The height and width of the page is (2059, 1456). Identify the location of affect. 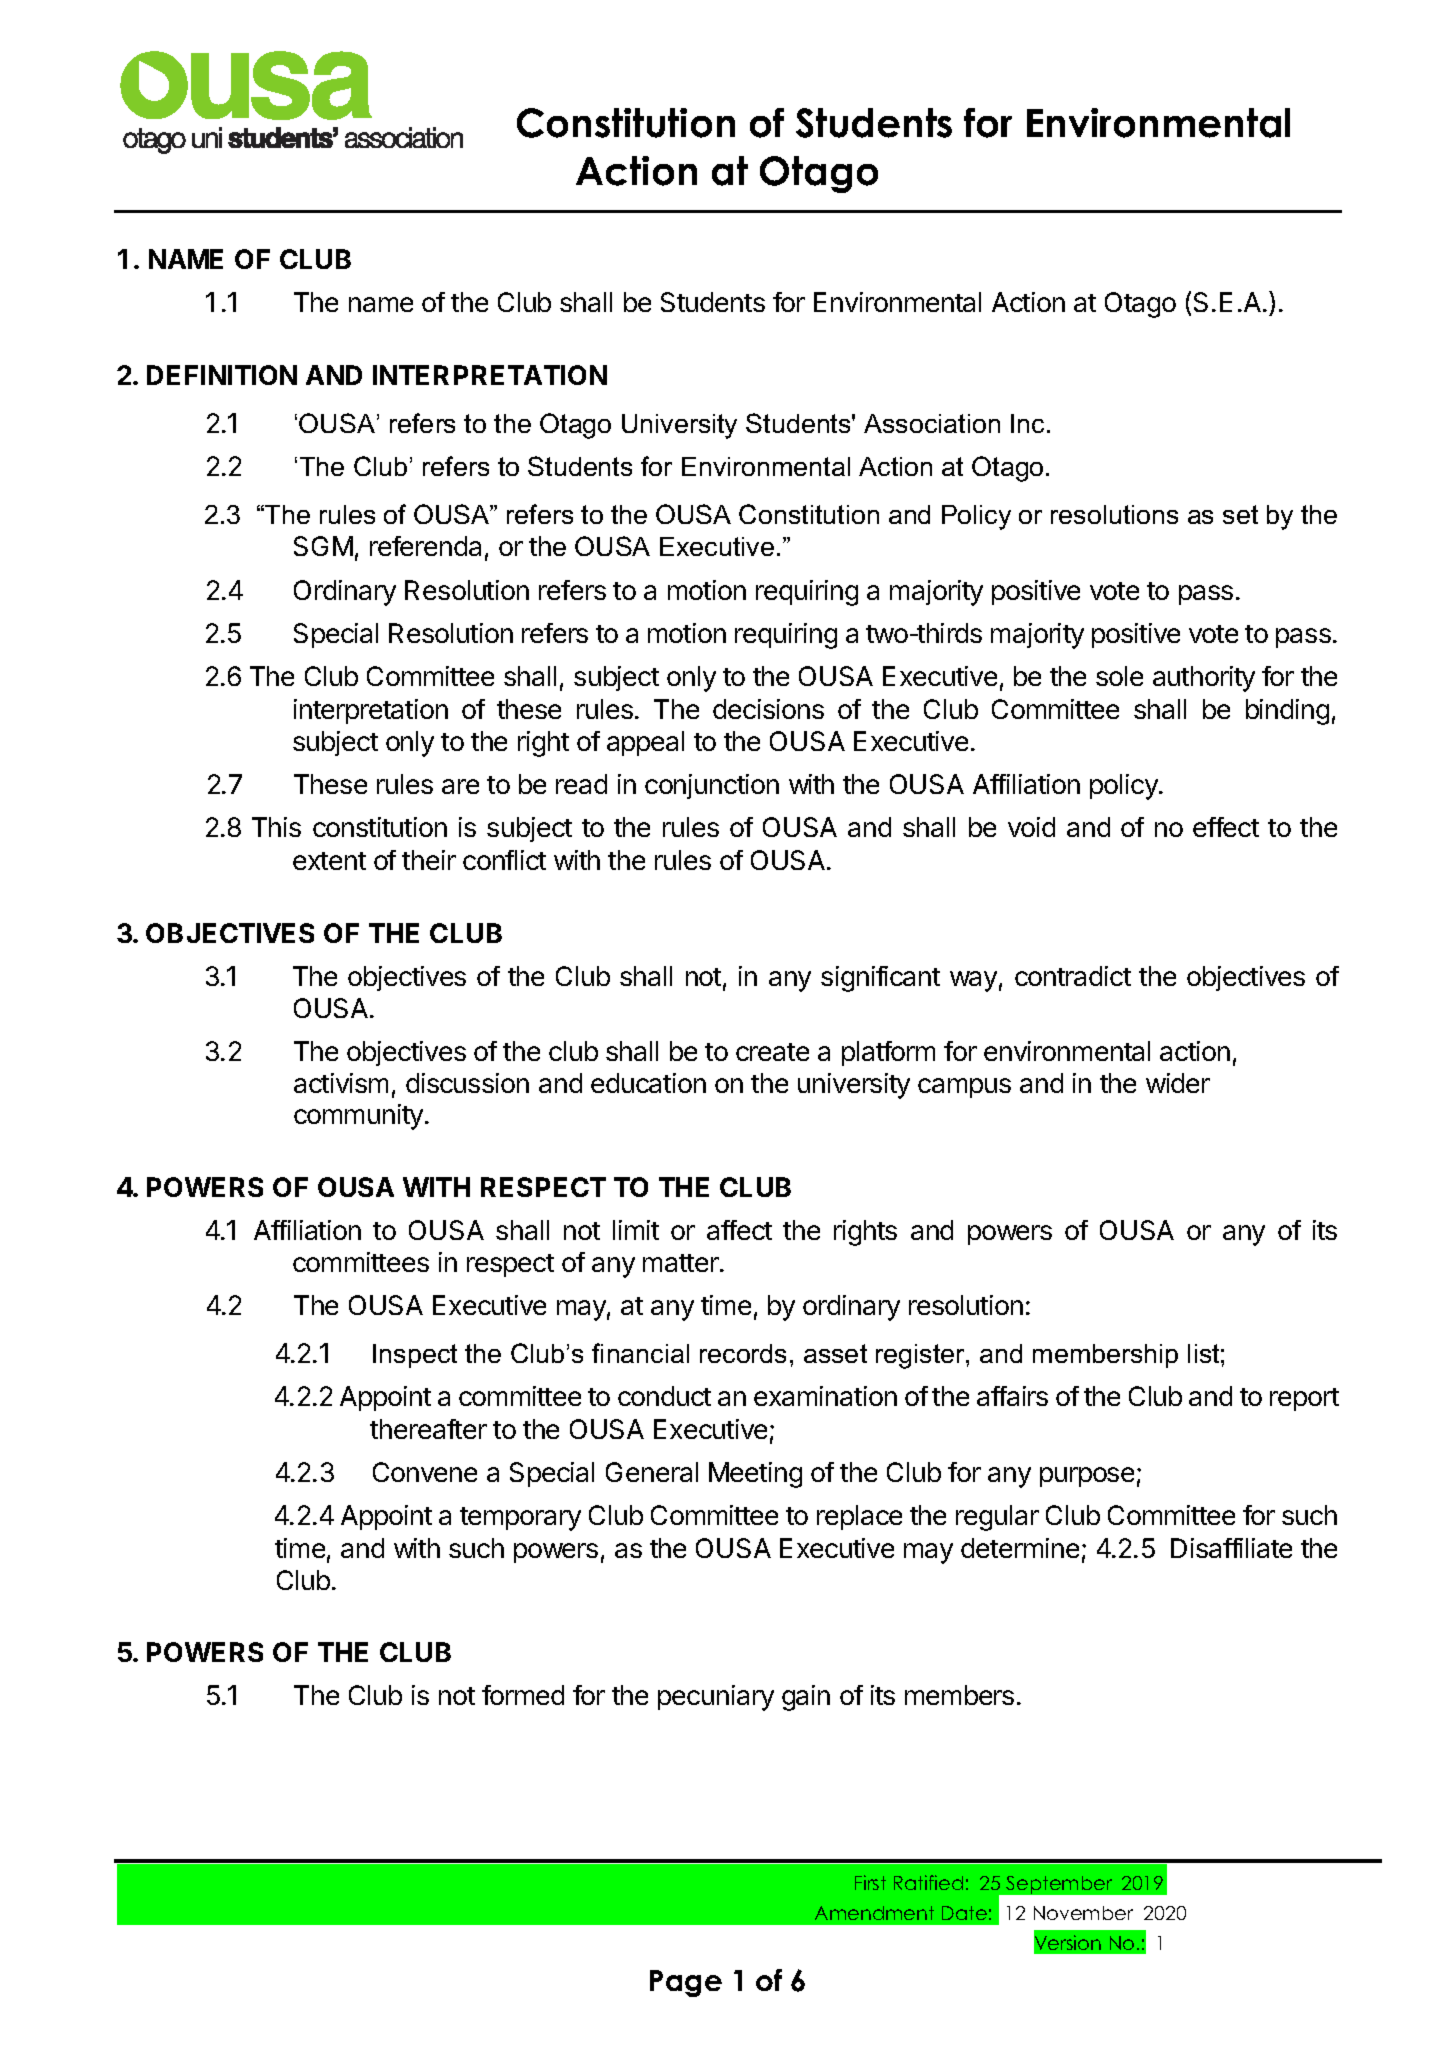
(739, 1230).
